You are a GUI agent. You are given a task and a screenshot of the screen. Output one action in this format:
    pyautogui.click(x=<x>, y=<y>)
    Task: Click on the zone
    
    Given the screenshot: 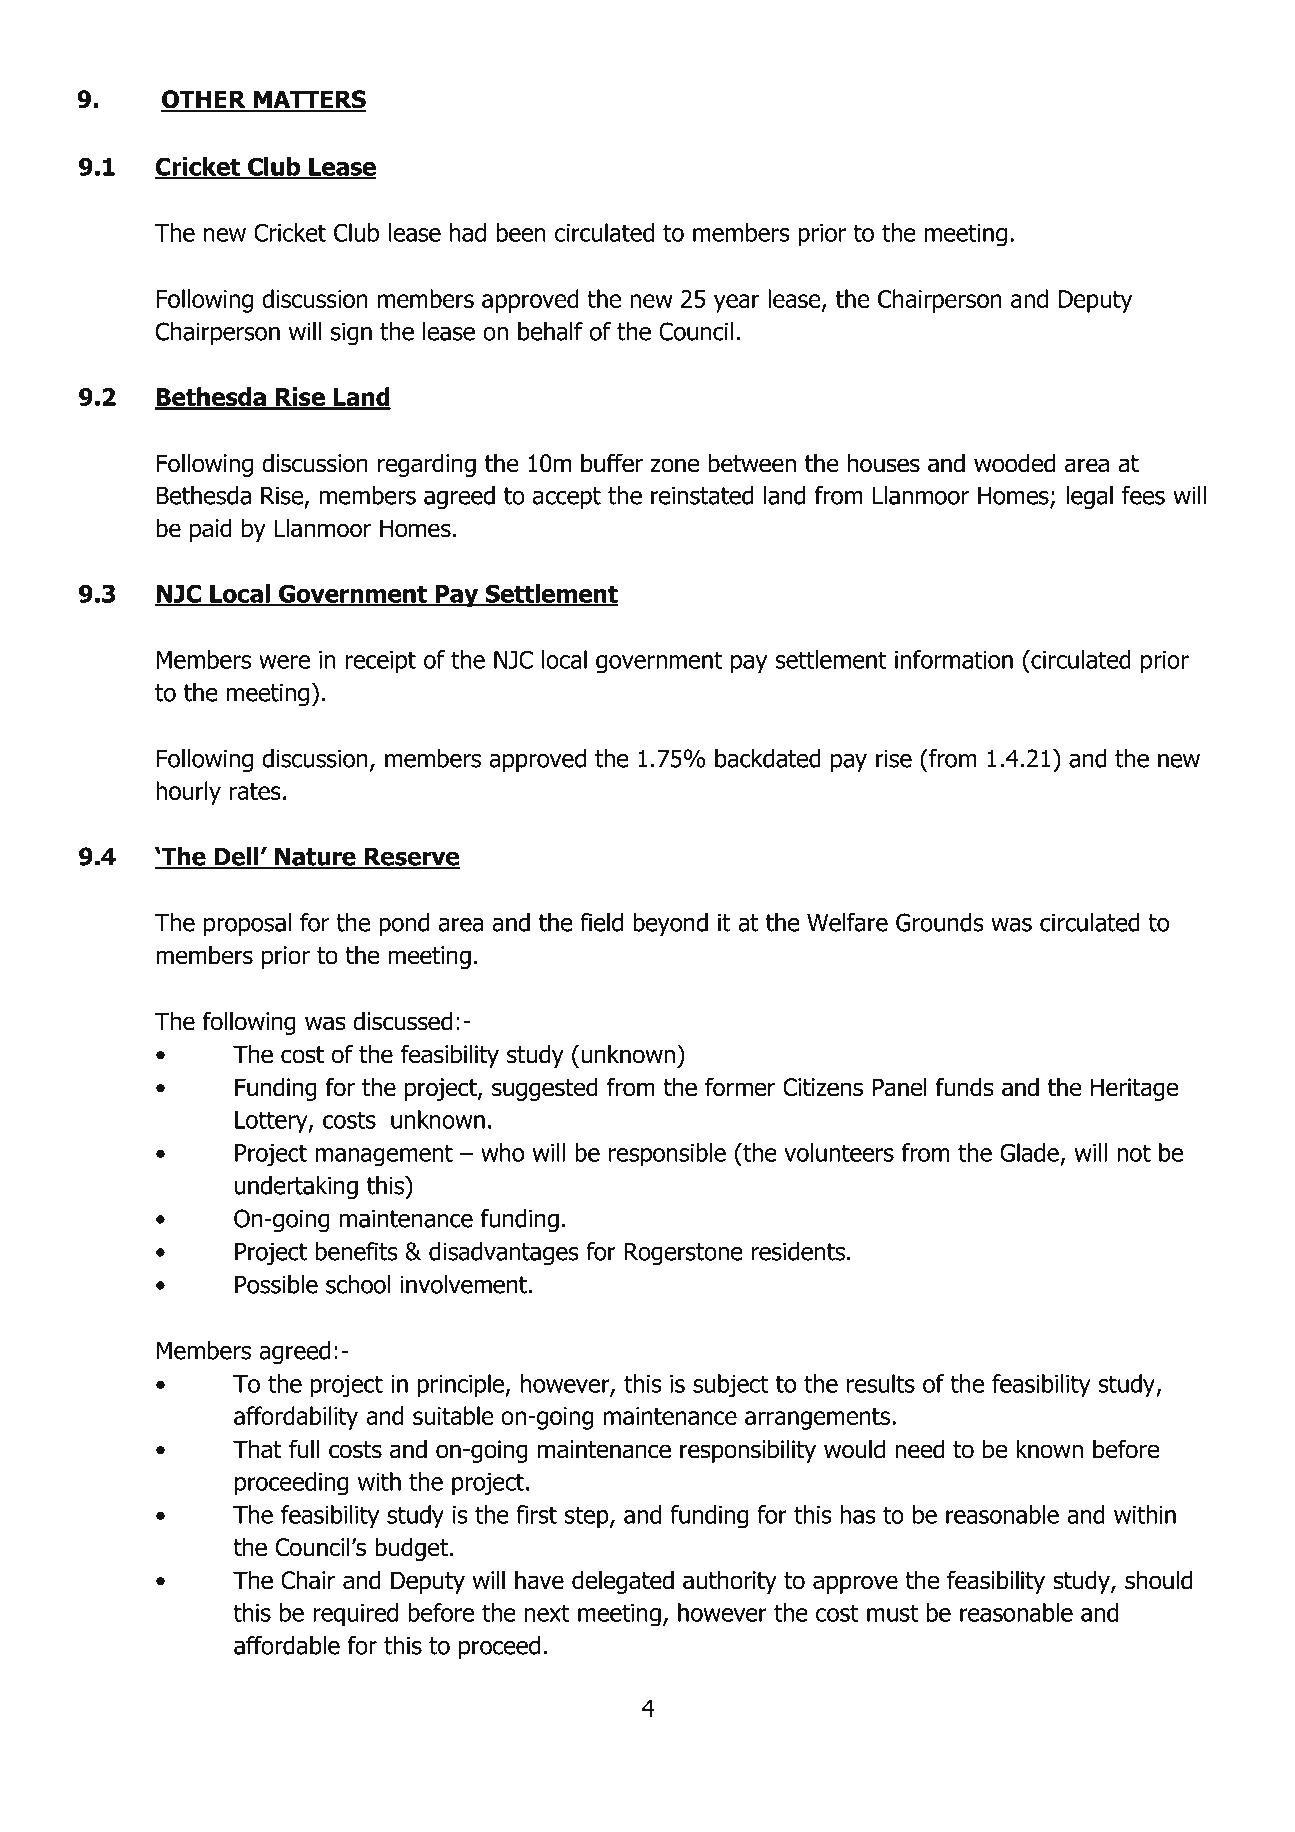 What is the action you would take?
    pyautogui.click(x=675, y=465)
